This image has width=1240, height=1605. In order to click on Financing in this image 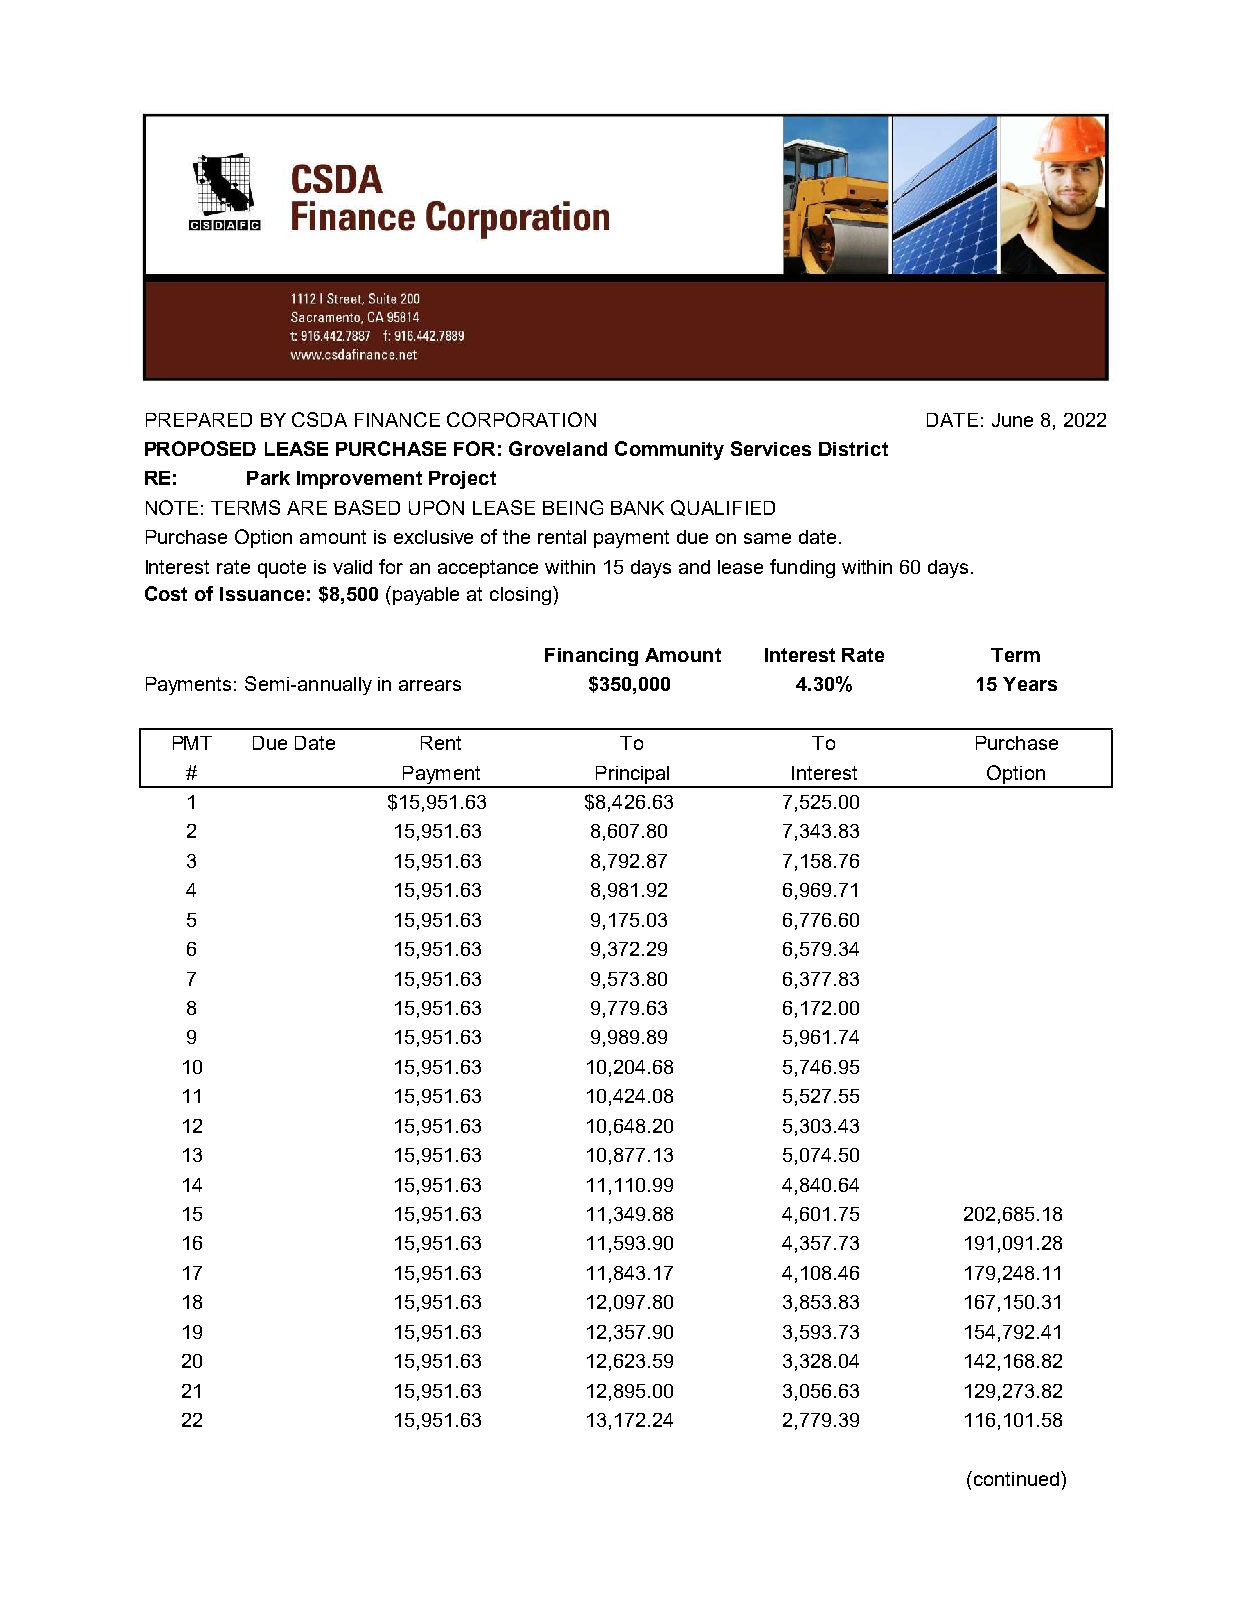, I will do `click(591, 657)`.
